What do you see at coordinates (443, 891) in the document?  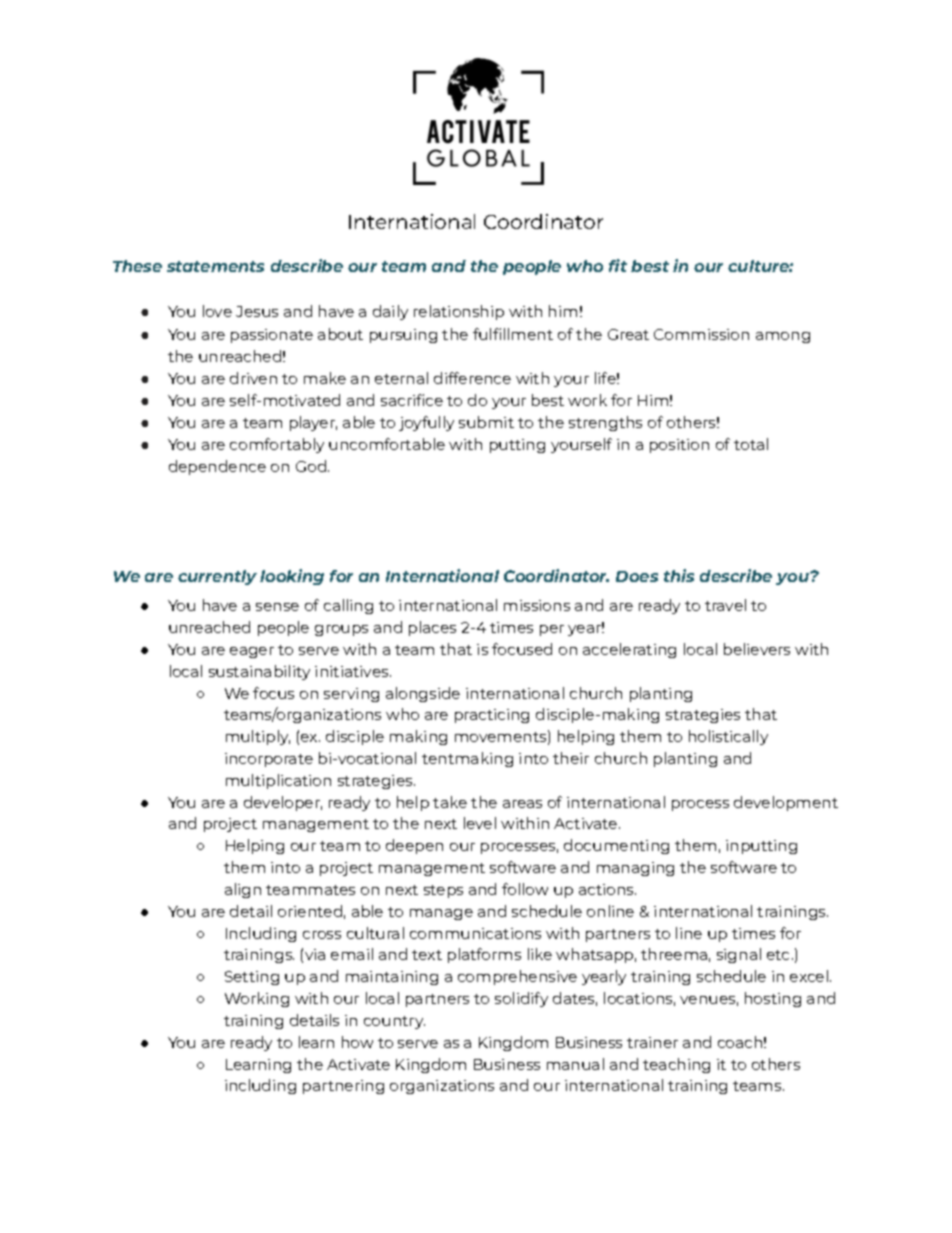 I see `steps` at bounding box center [443, 891].
